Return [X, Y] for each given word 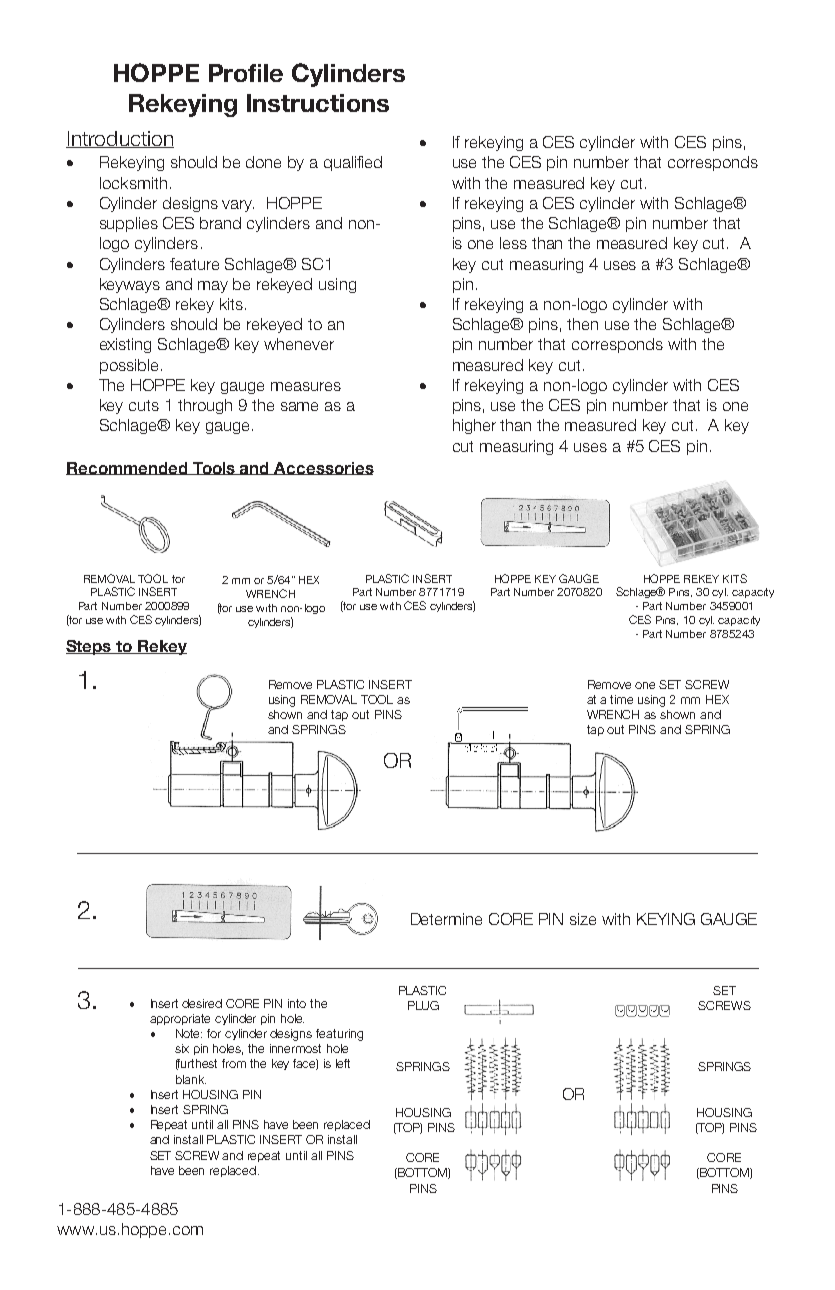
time [621, 699]
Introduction [120, 139]
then [582, 324]
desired [202, 1003]
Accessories [323, 468]
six [182, 1048]
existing [125, 345]
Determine [446, 919]
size [583, 919]
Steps [90, 647]
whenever [299, 344]
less [513, 243]
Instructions [318, 103]
